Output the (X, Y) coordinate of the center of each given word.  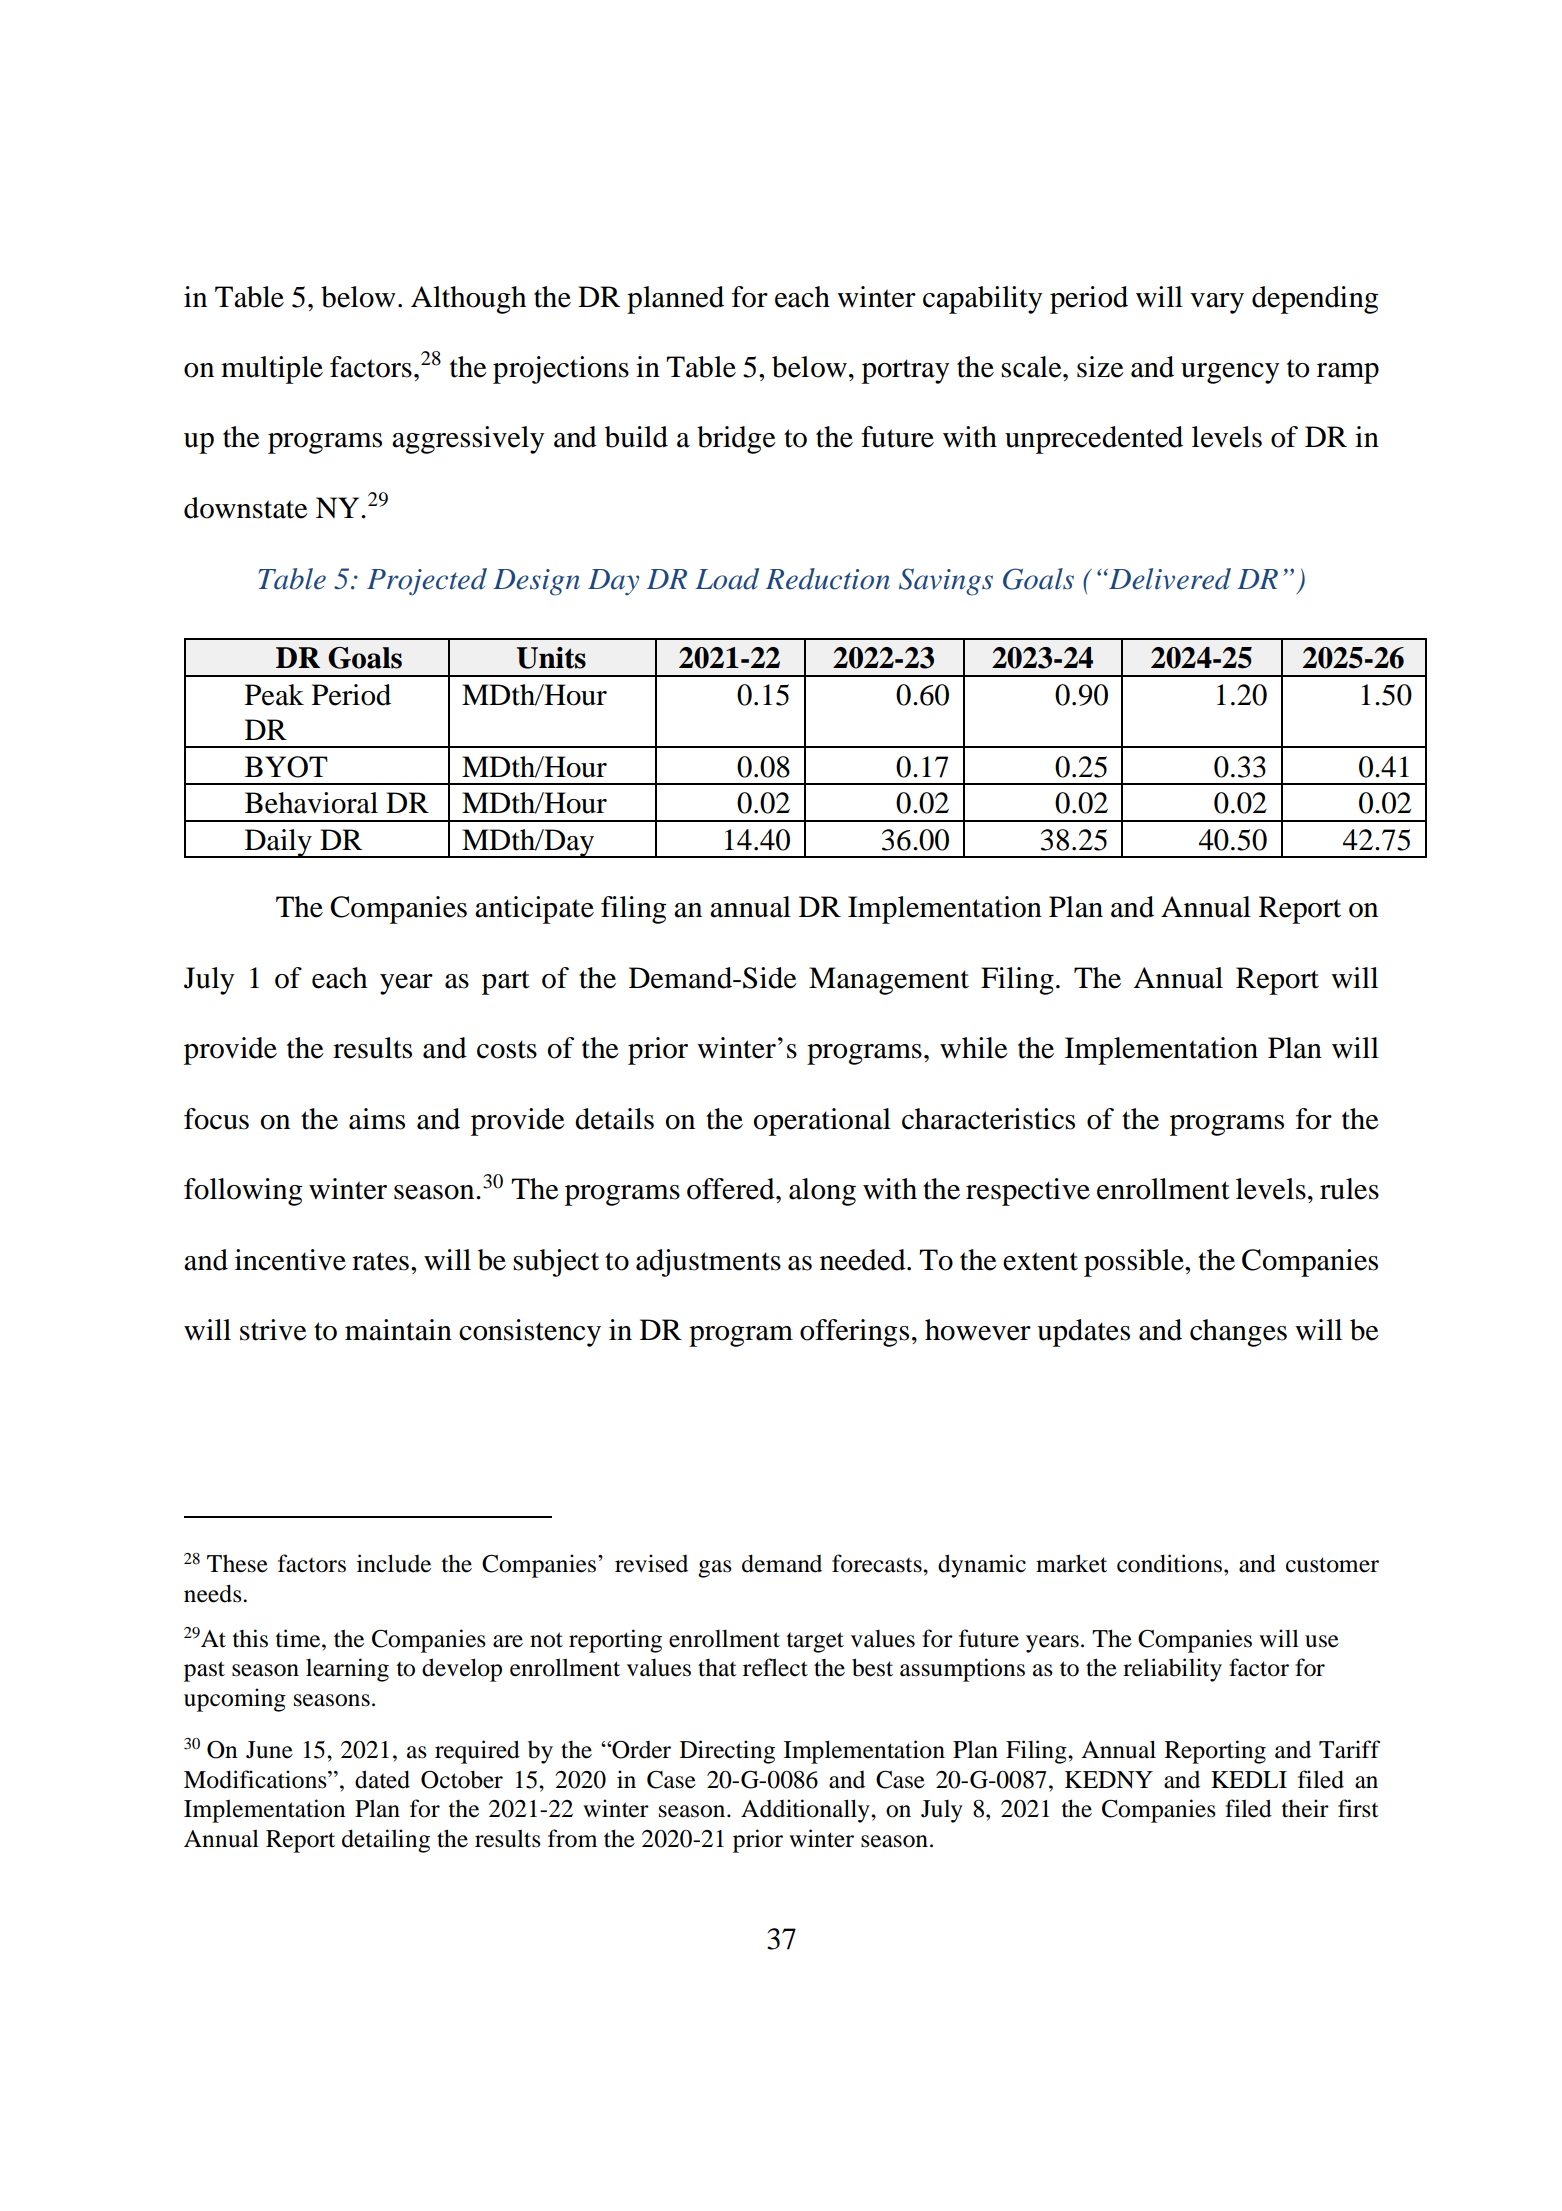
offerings (854, 1333)
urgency (1230, 373)
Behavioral (311, 803)
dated (382, 1779)
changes (1238, 1333)
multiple (272, 370)
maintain (398, 1330)
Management (889, 981)
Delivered (1169, 579)
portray (905, 371)
